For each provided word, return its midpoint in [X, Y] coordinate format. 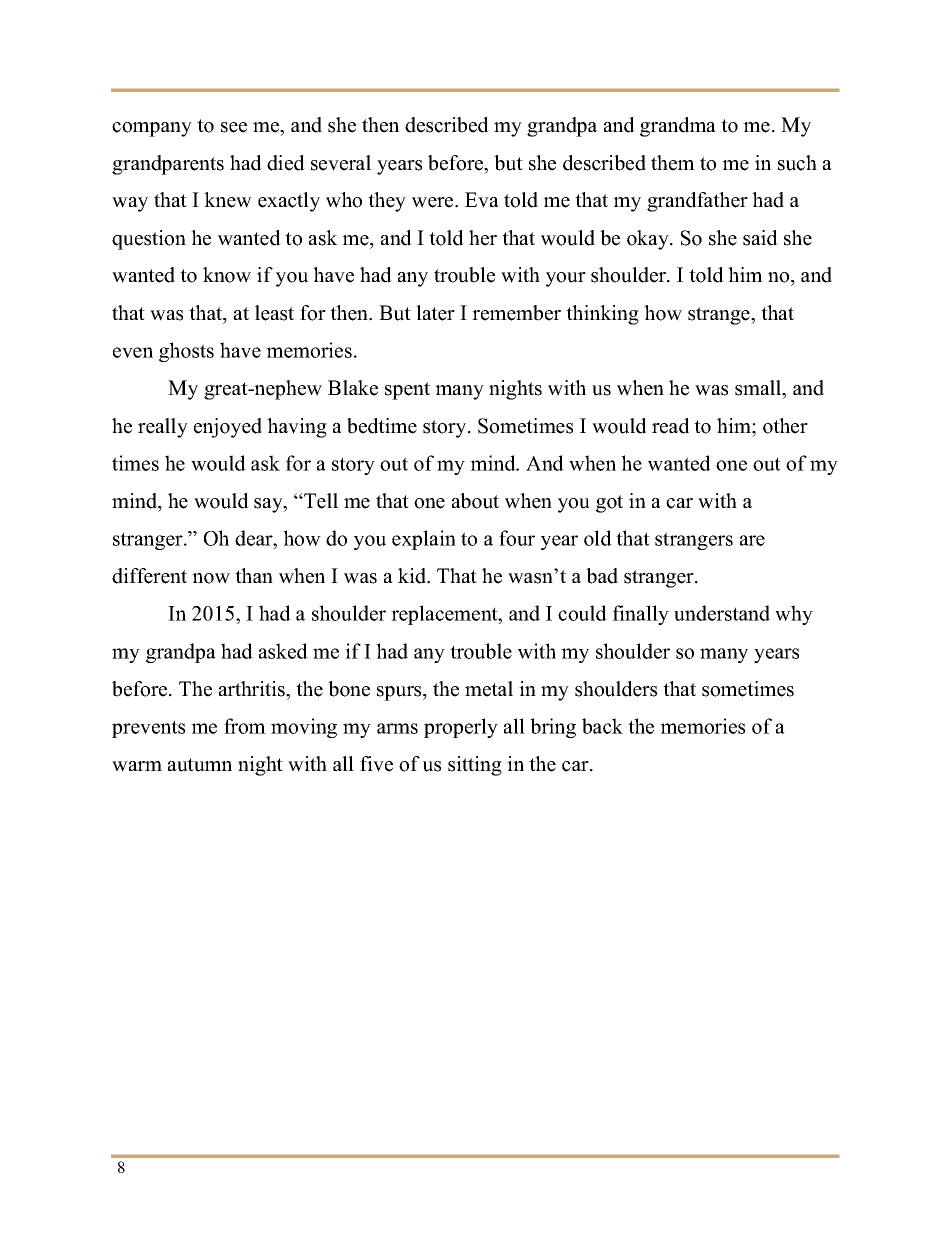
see [234, 127]
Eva [482, 200]
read [671, 426]
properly [461, 728]
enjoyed [228, 428]
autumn [200, 765]
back [602, 726]
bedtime [382, 426]
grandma [678, 127]
